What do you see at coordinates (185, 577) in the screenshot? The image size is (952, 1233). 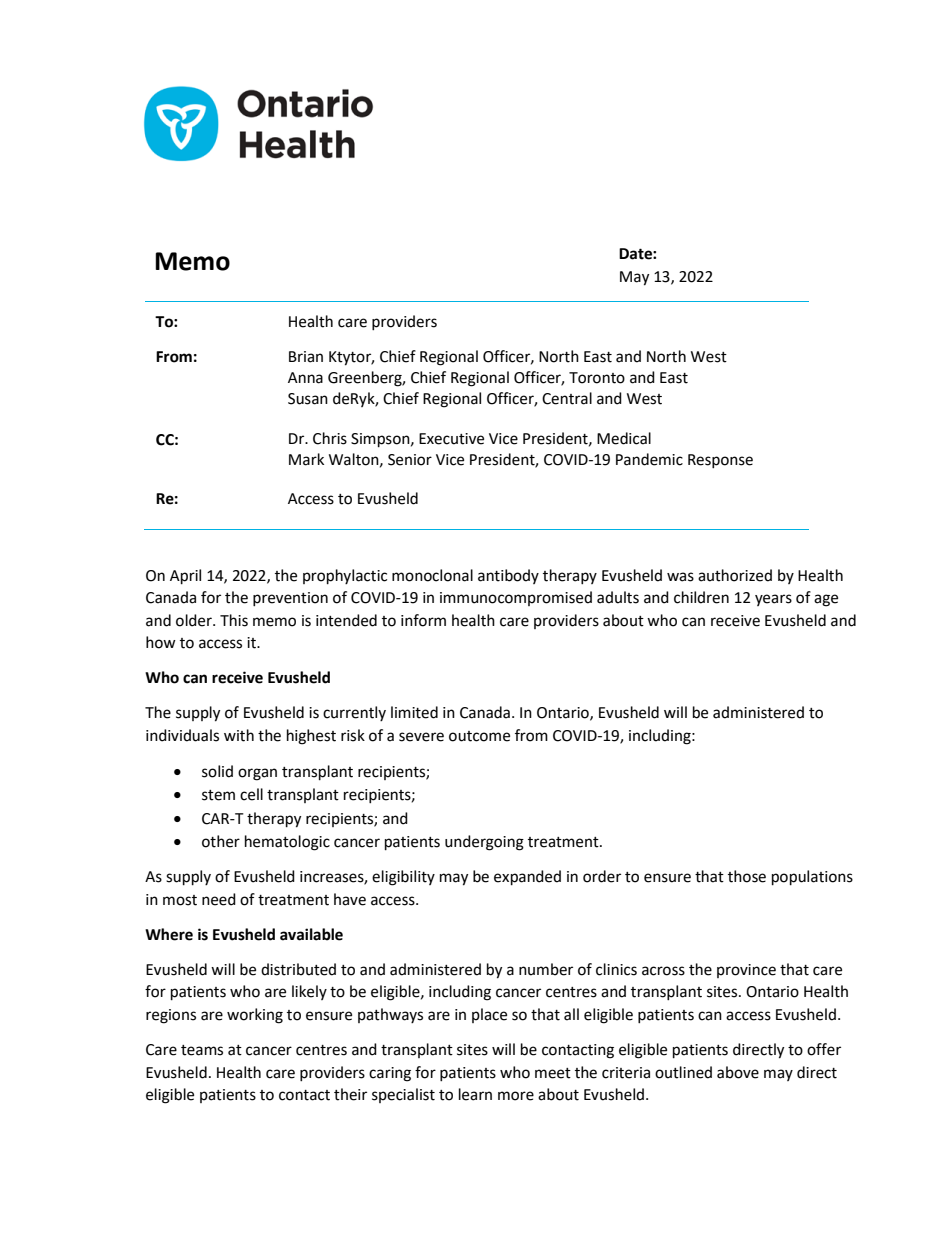 I see `April` at bounding box center [185, 577].
